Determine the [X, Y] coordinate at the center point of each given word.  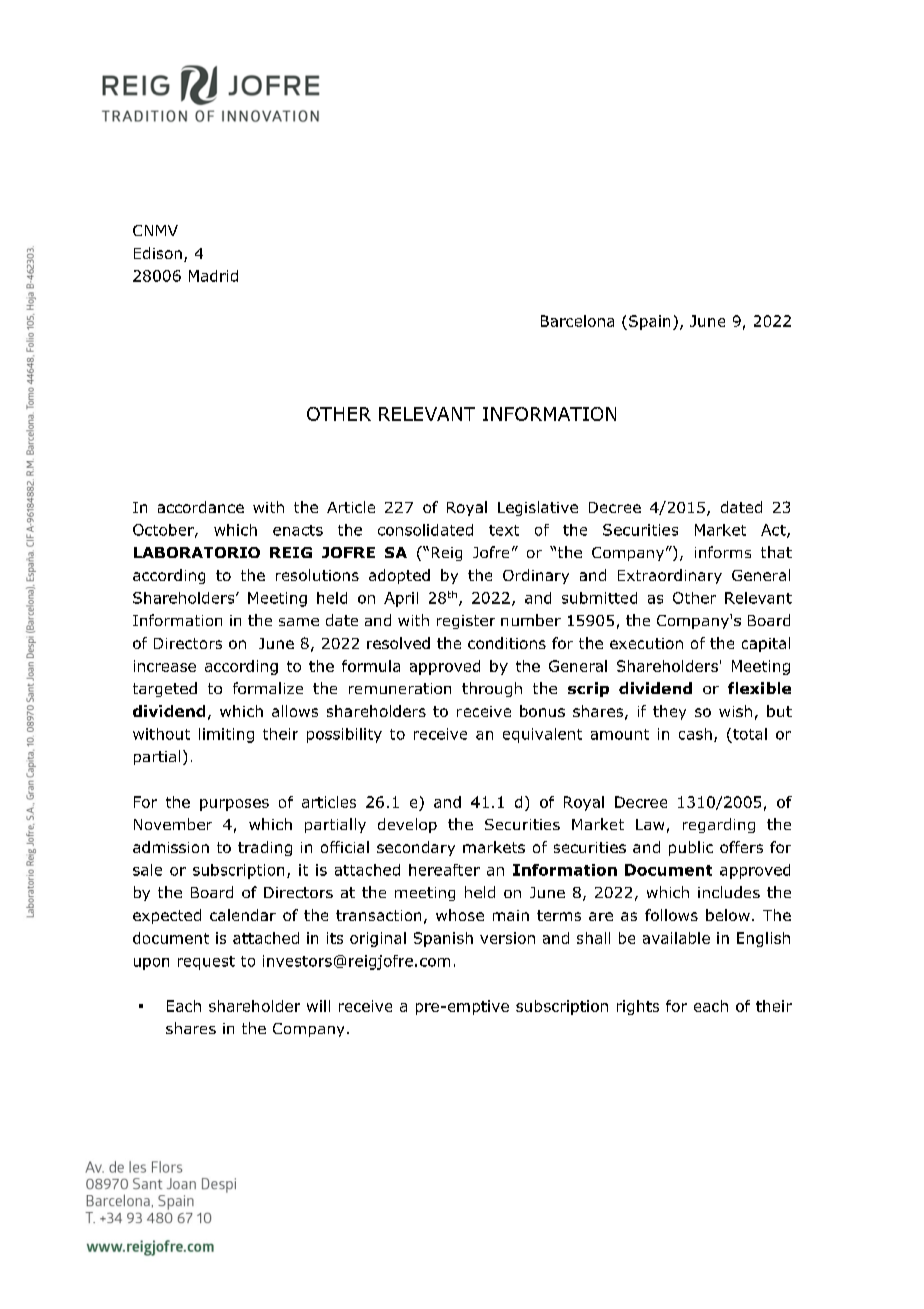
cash [695, 734]
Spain [649, 322]
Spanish [443, 939]
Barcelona [577, 321]
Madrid [213, 276]
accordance [201, 507]
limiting [226, 735]
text [504, 530]
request [206, 963]
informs [723, 552]
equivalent [542, 735]
